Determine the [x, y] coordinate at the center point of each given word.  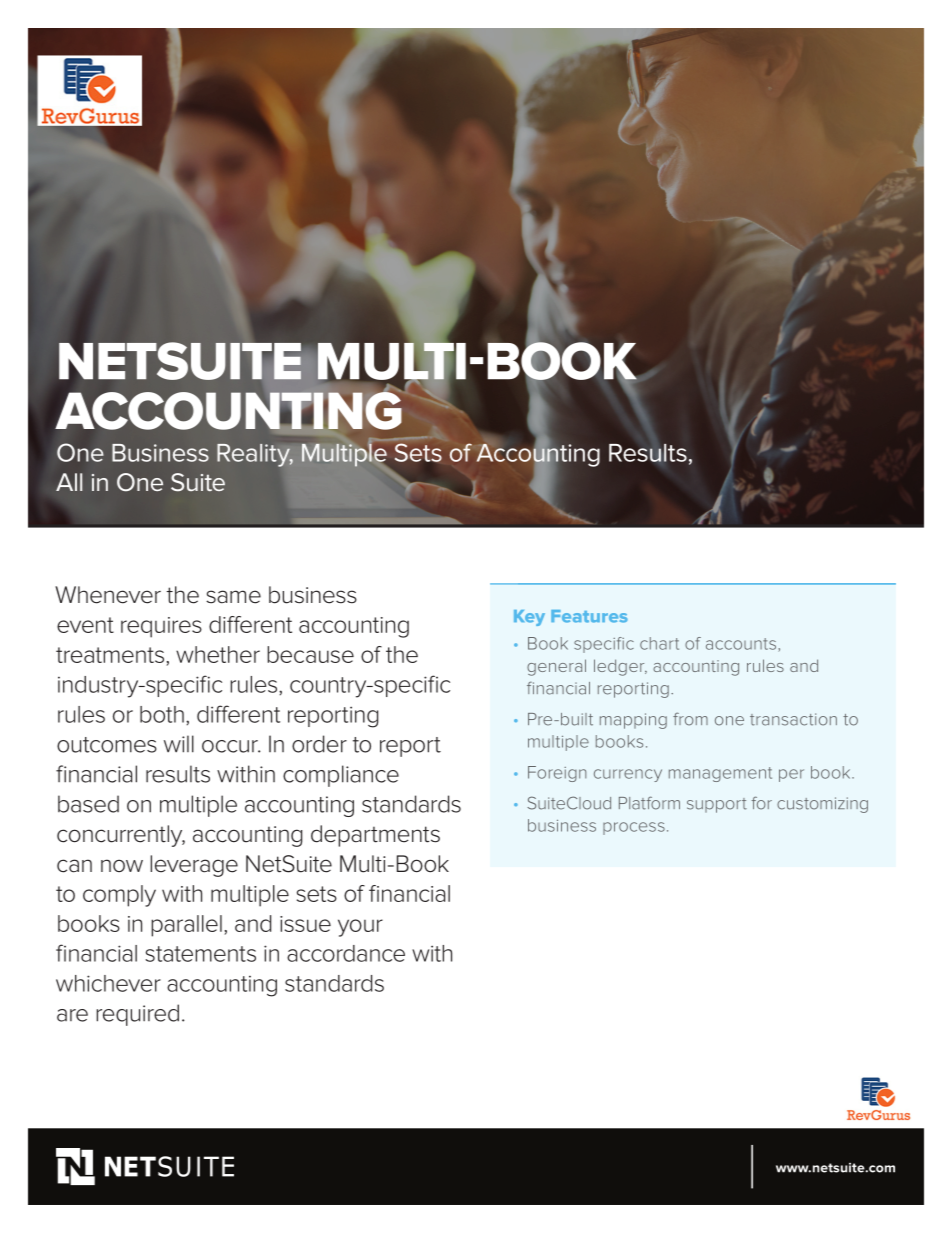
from [690, 719]
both [162, 714]
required [137, 1015]
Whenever [108, 595]
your [360, 928]
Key [529, 618]
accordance [346, 953]
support [717, 805]
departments [375, 836]
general [556, 667]
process [634, 828]
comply [119, 896]
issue [305, 924]
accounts [742, 645]
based [88, 804]
